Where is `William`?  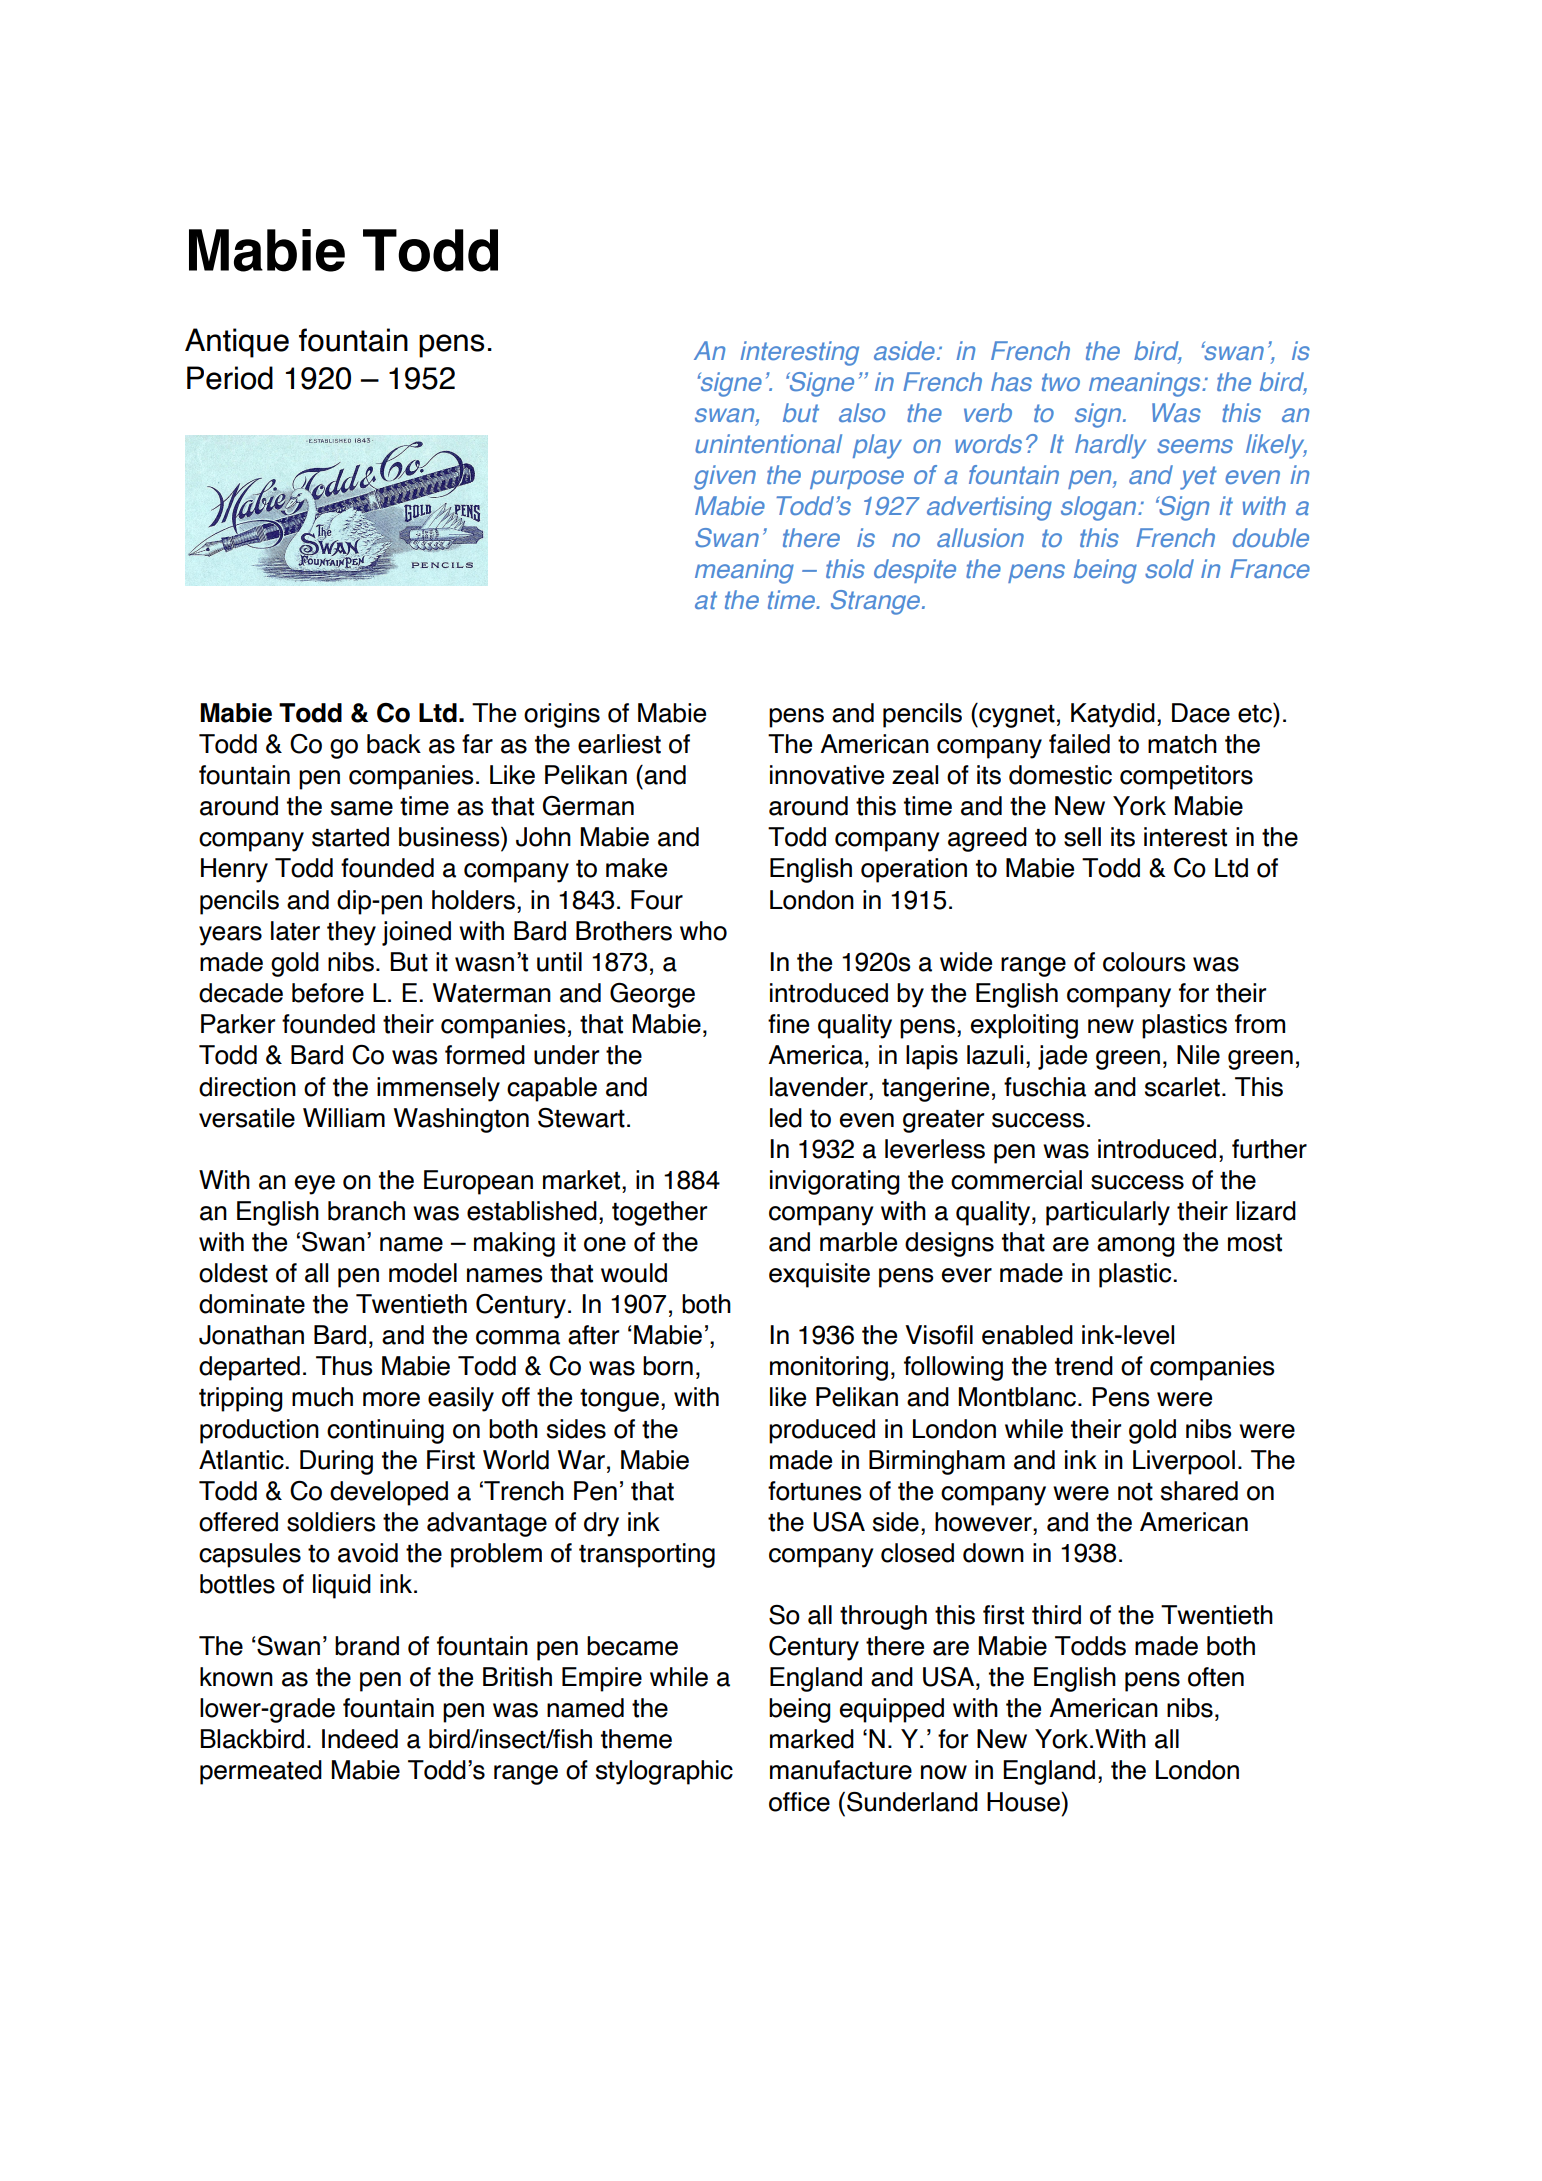 William is located at coordinates (344, 1118).
